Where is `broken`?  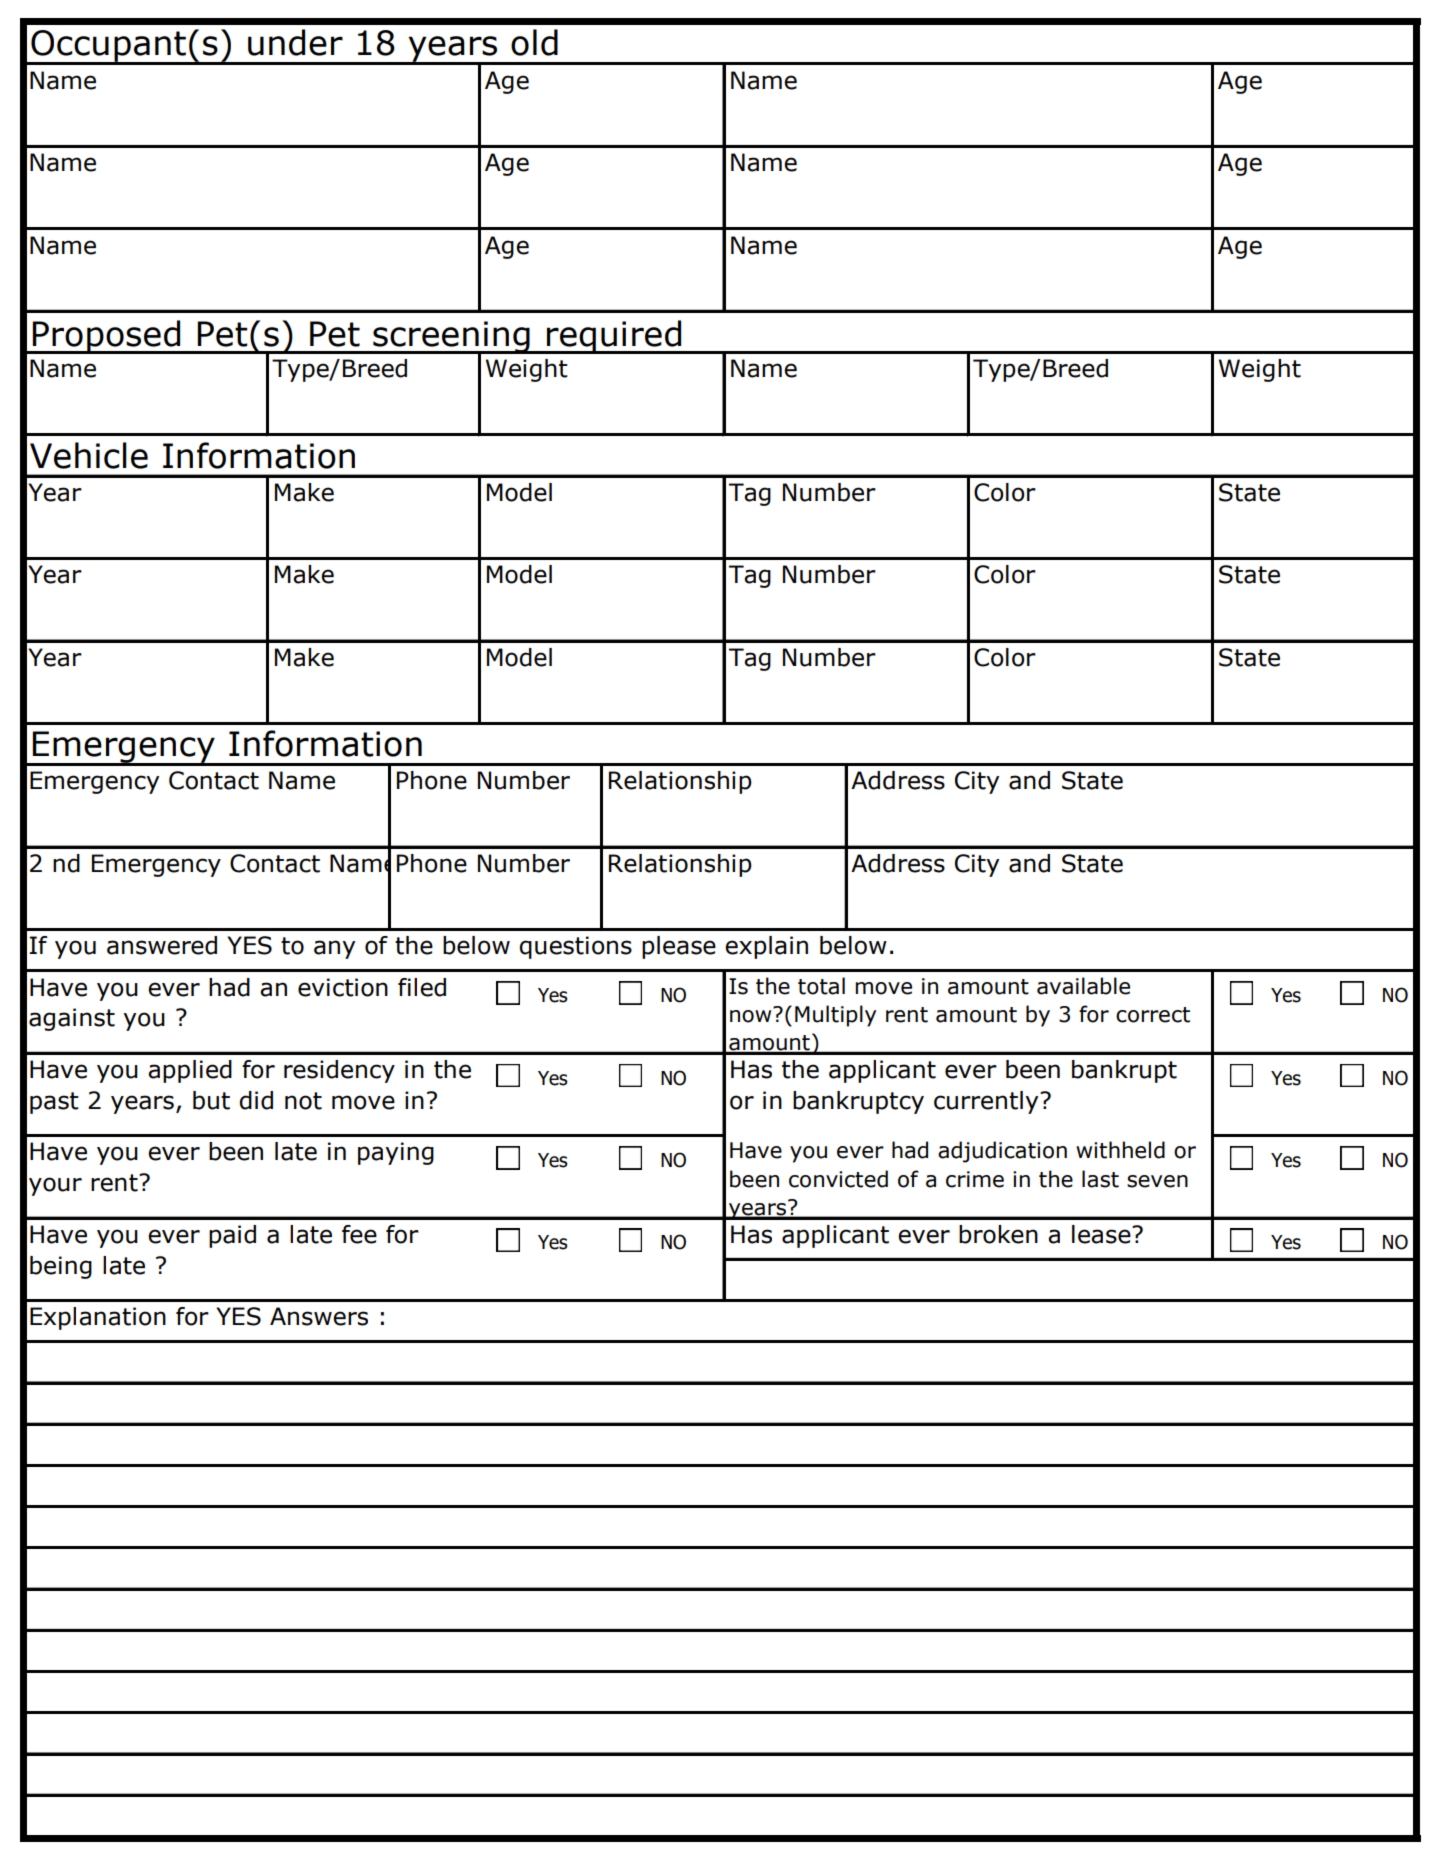 broken is located at coordinates (998, 1234).
